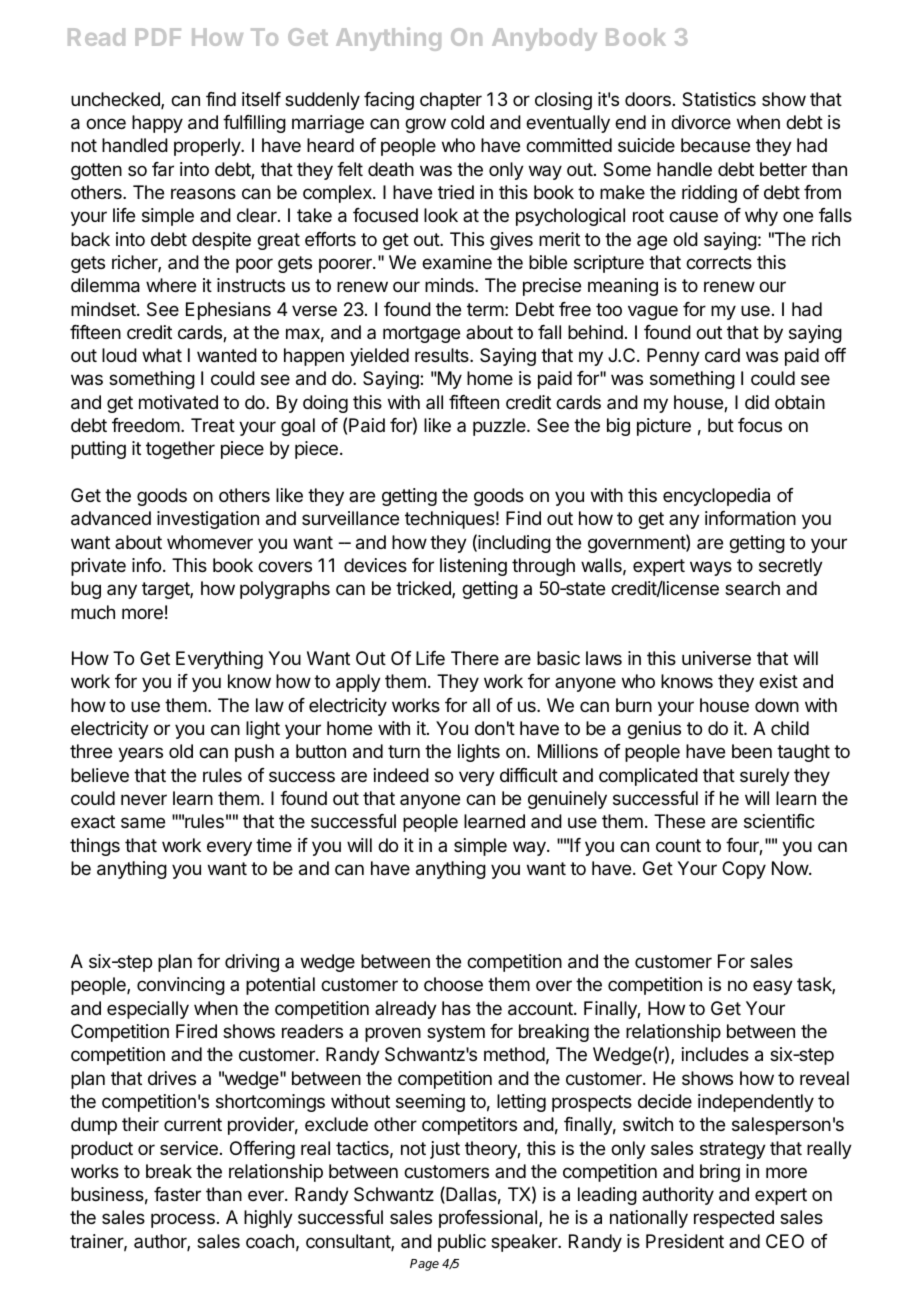 The height and width of the screenshot is (1308, 924). I want to click on Statistics, so click(719, 99).
